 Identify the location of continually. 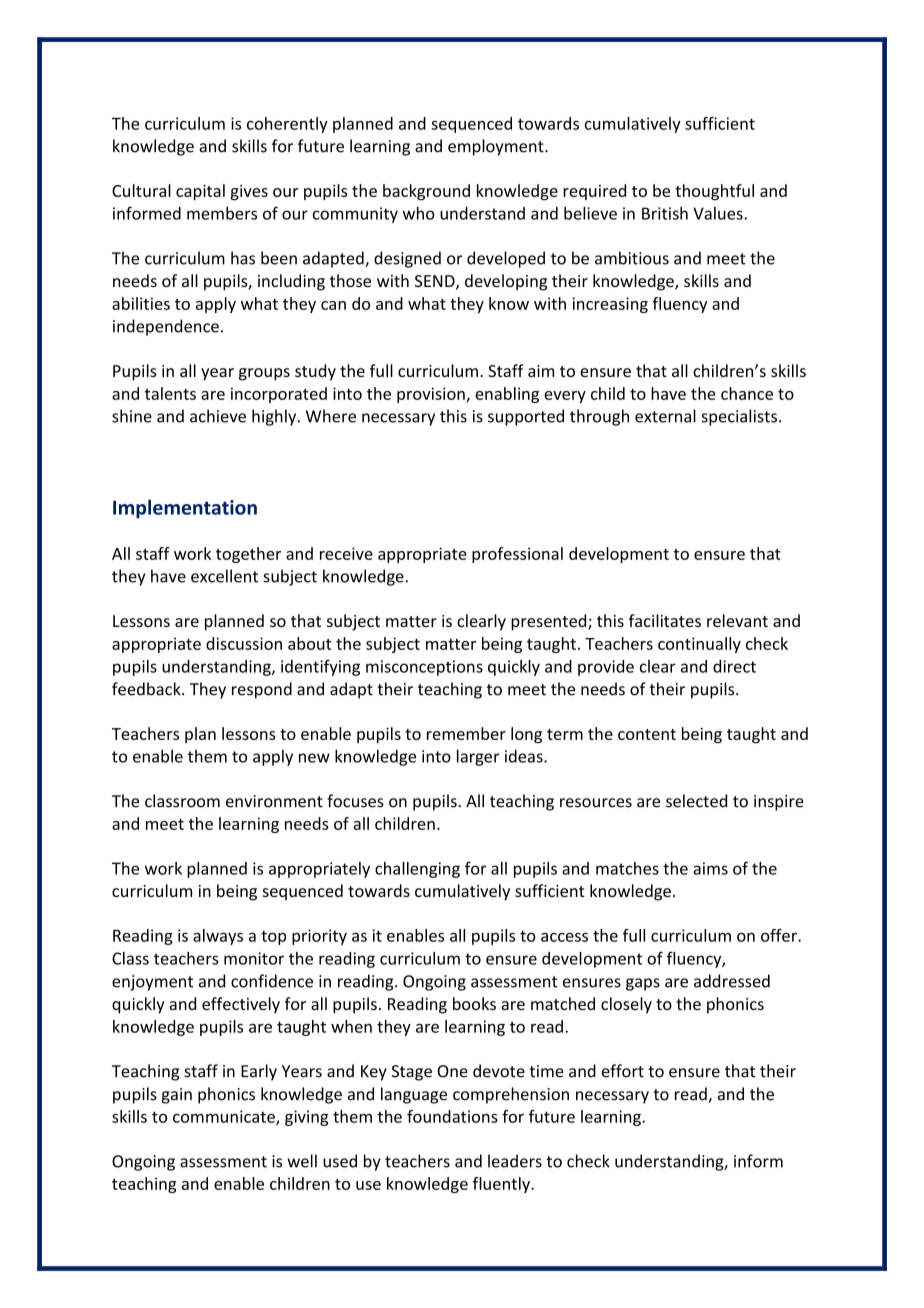
(699, 645).
